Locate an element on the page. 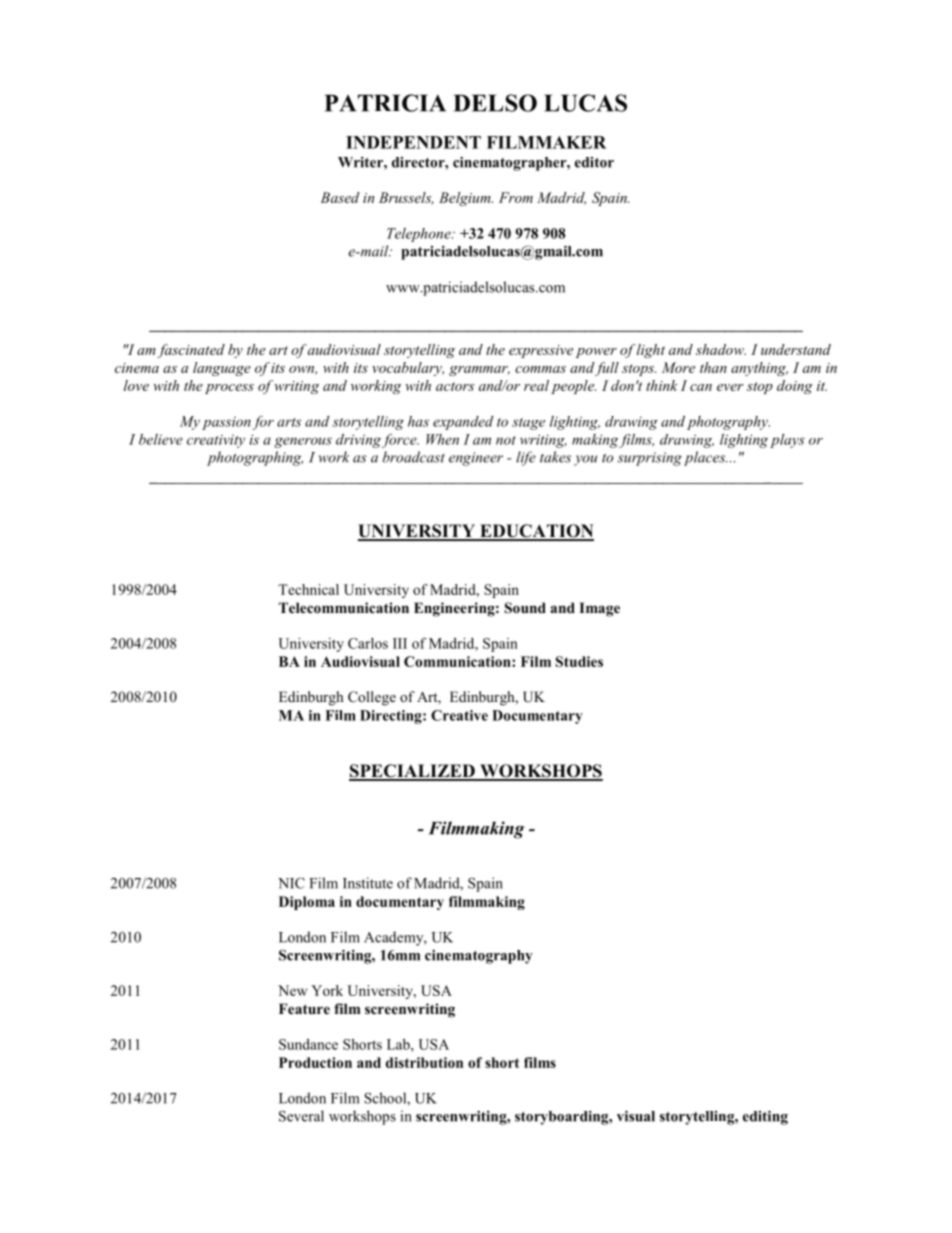 The width and height of the document is (952, 1233). Diploma is located at coordinates (307, 903).
